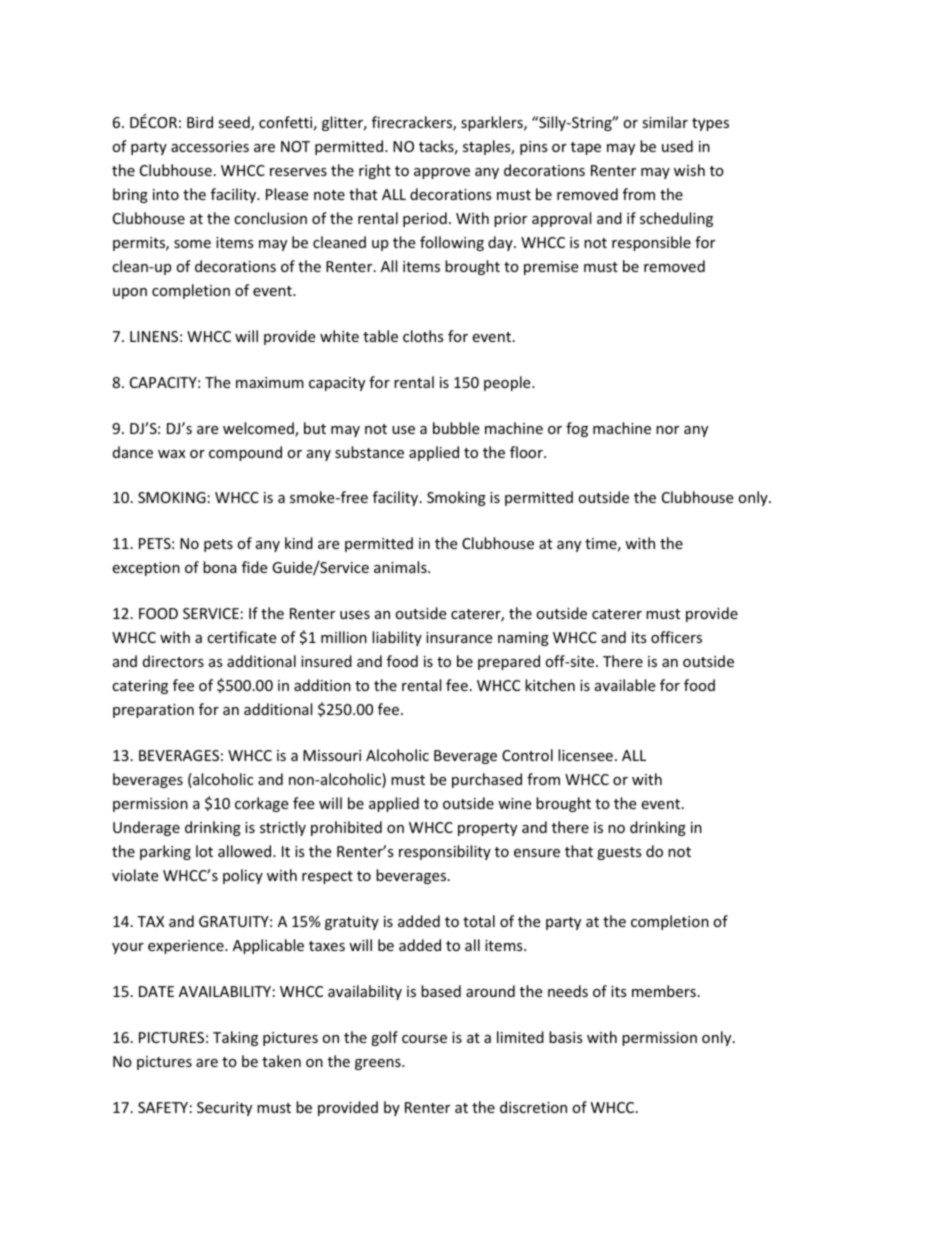  Describe the element at coordinates (677, 146) in the image. I see `used` at that location.
